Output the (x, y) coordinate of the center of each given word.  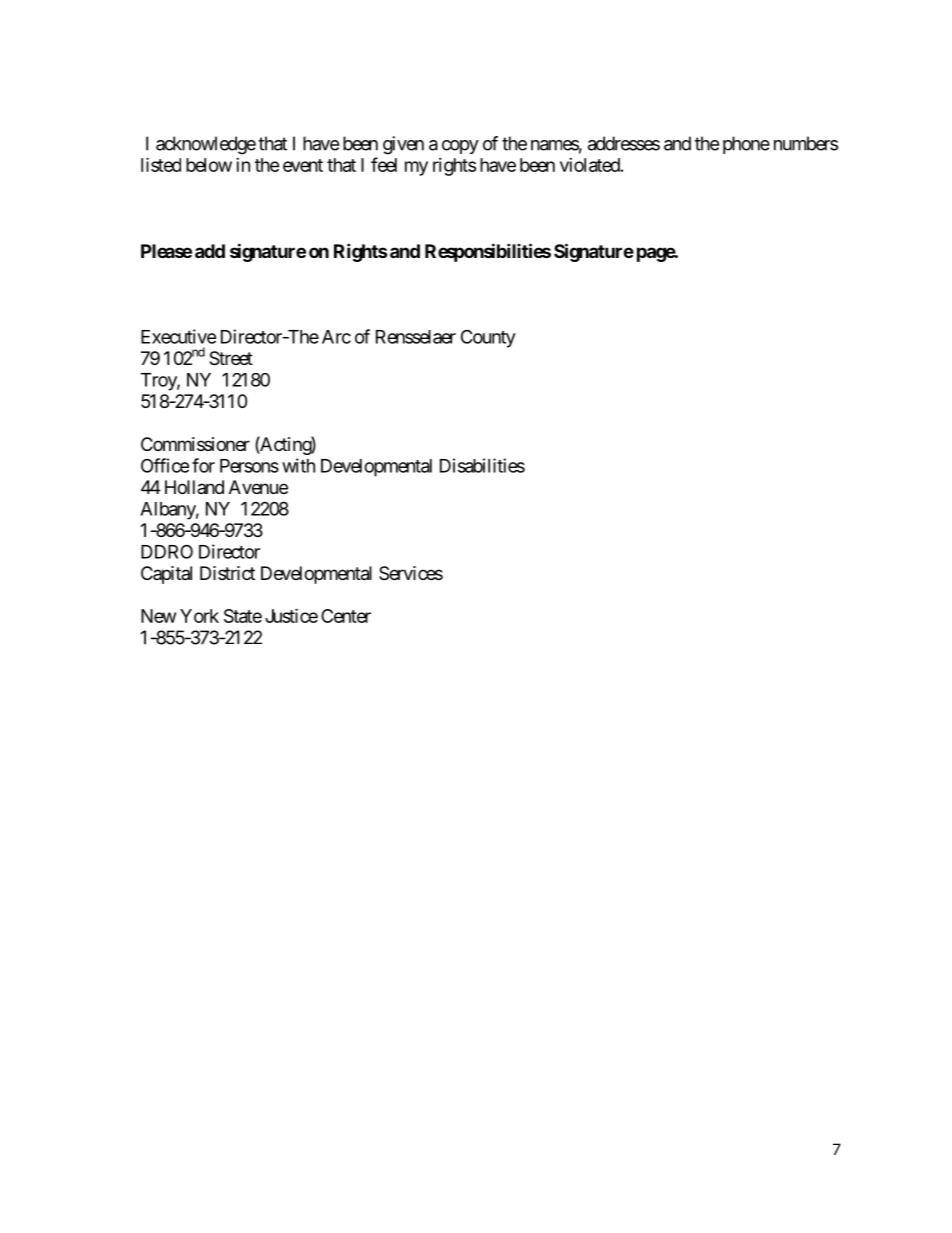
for (203, 465)
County (488, 338)
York (199, 616)
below (209, 165)
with (298, 465)
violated (590, 165)
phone (746, 145)
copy (460, 147)
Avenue (258, 487)
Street (231, 358)
